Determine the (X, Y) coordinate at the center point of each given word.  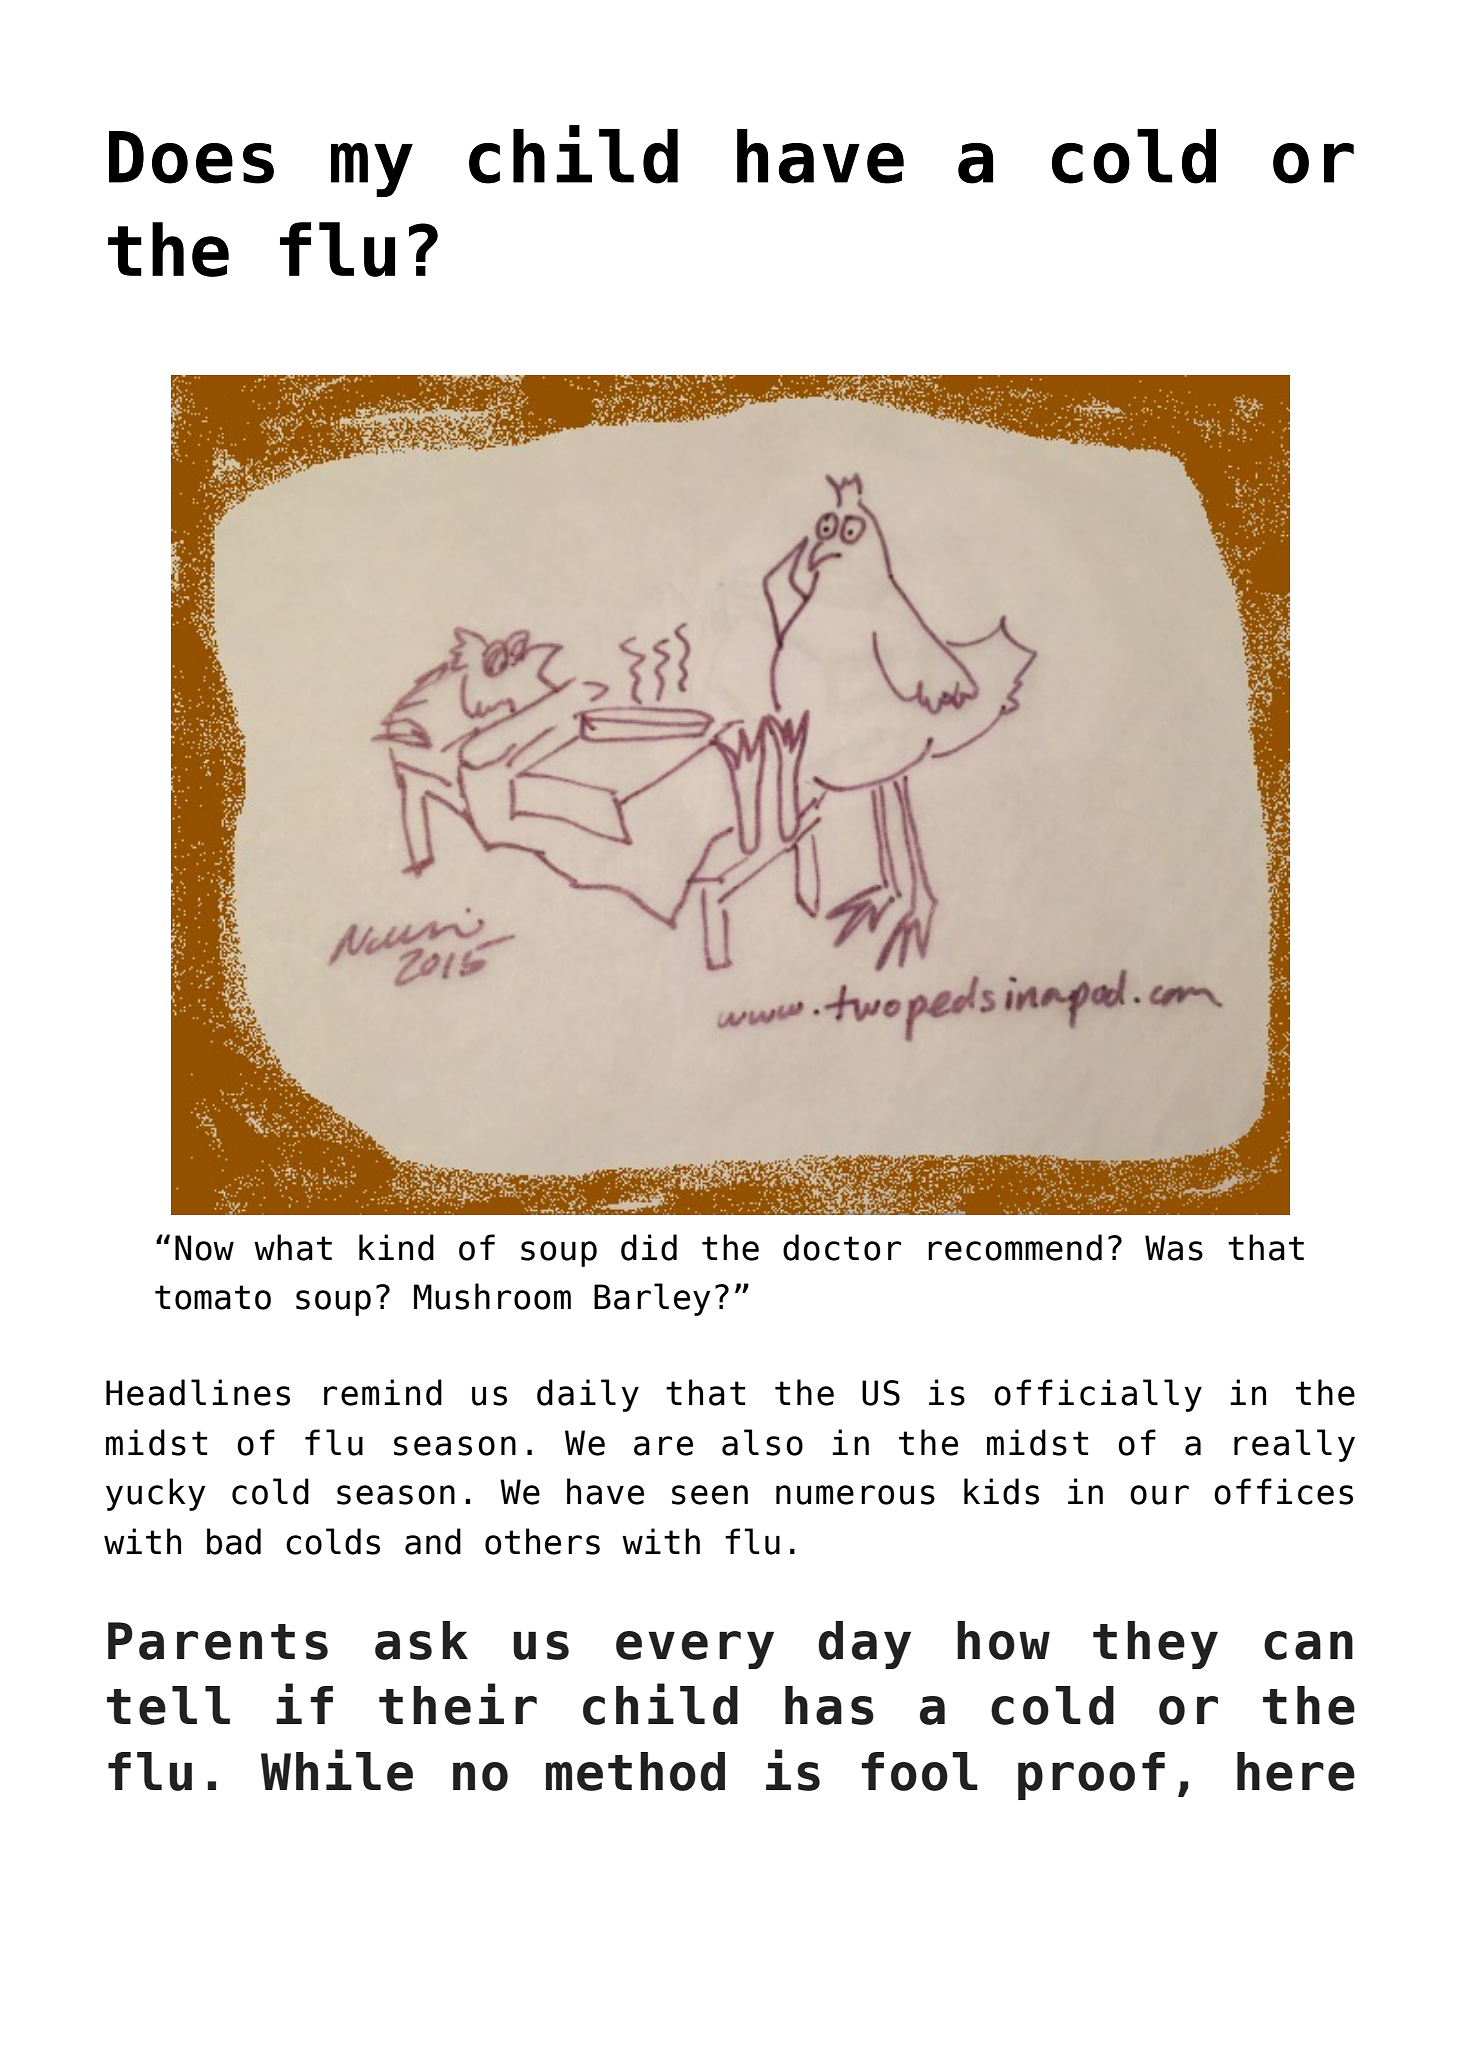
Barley (652, 1299)
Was (1174, 1248)
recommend (1015, 1247)
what (293, 1247)
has (829, 1705)
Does (191, 157)
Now (204, 1248)
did (649, 1247)
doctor (842, 1247)
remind (383, 1392)
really (1294, 1445)
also (762, 1442)
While (337, 1770)
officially (1098, 1395)
